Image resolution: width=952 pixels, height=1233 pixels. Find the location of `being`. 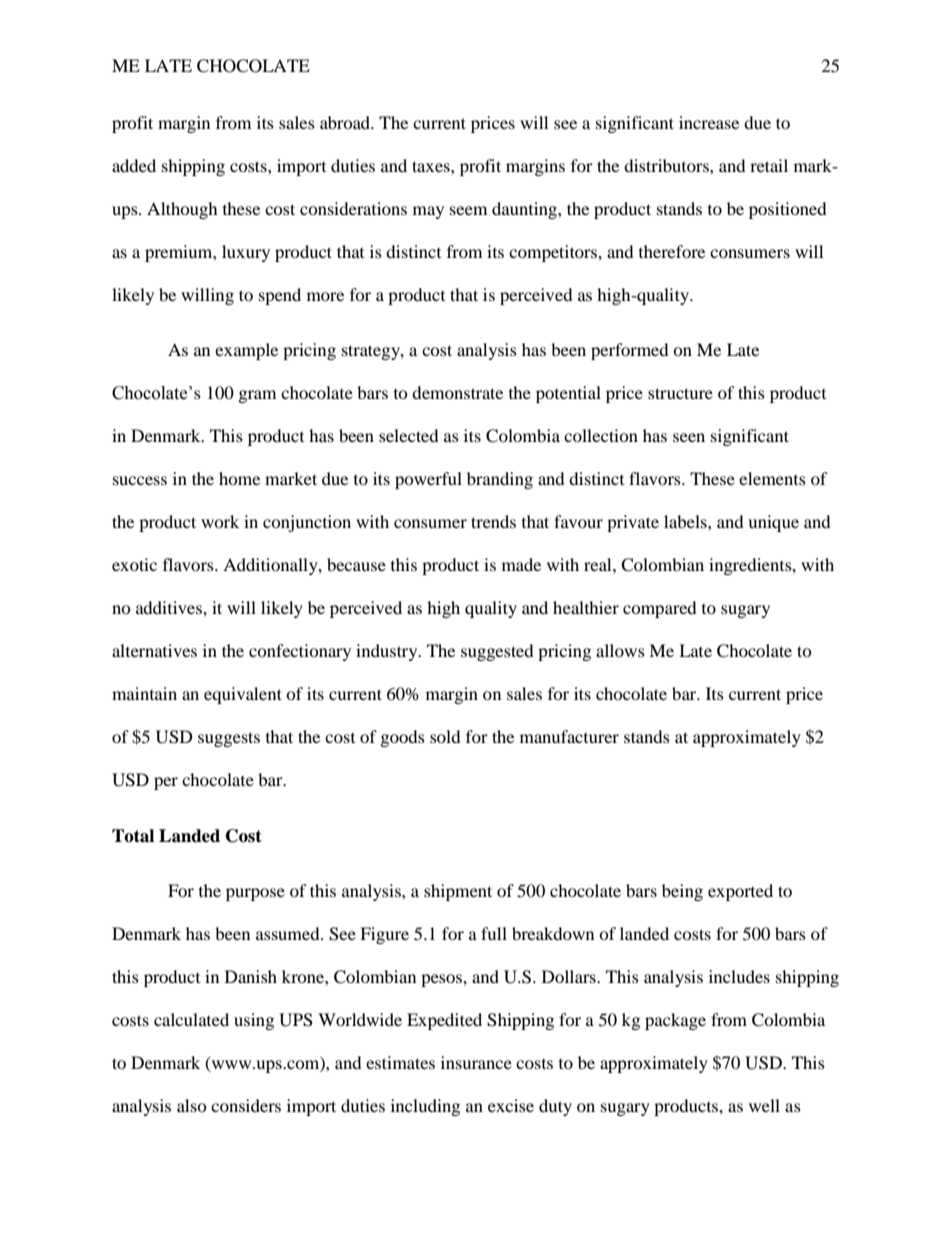

being is located at coordinates (682, 892).
